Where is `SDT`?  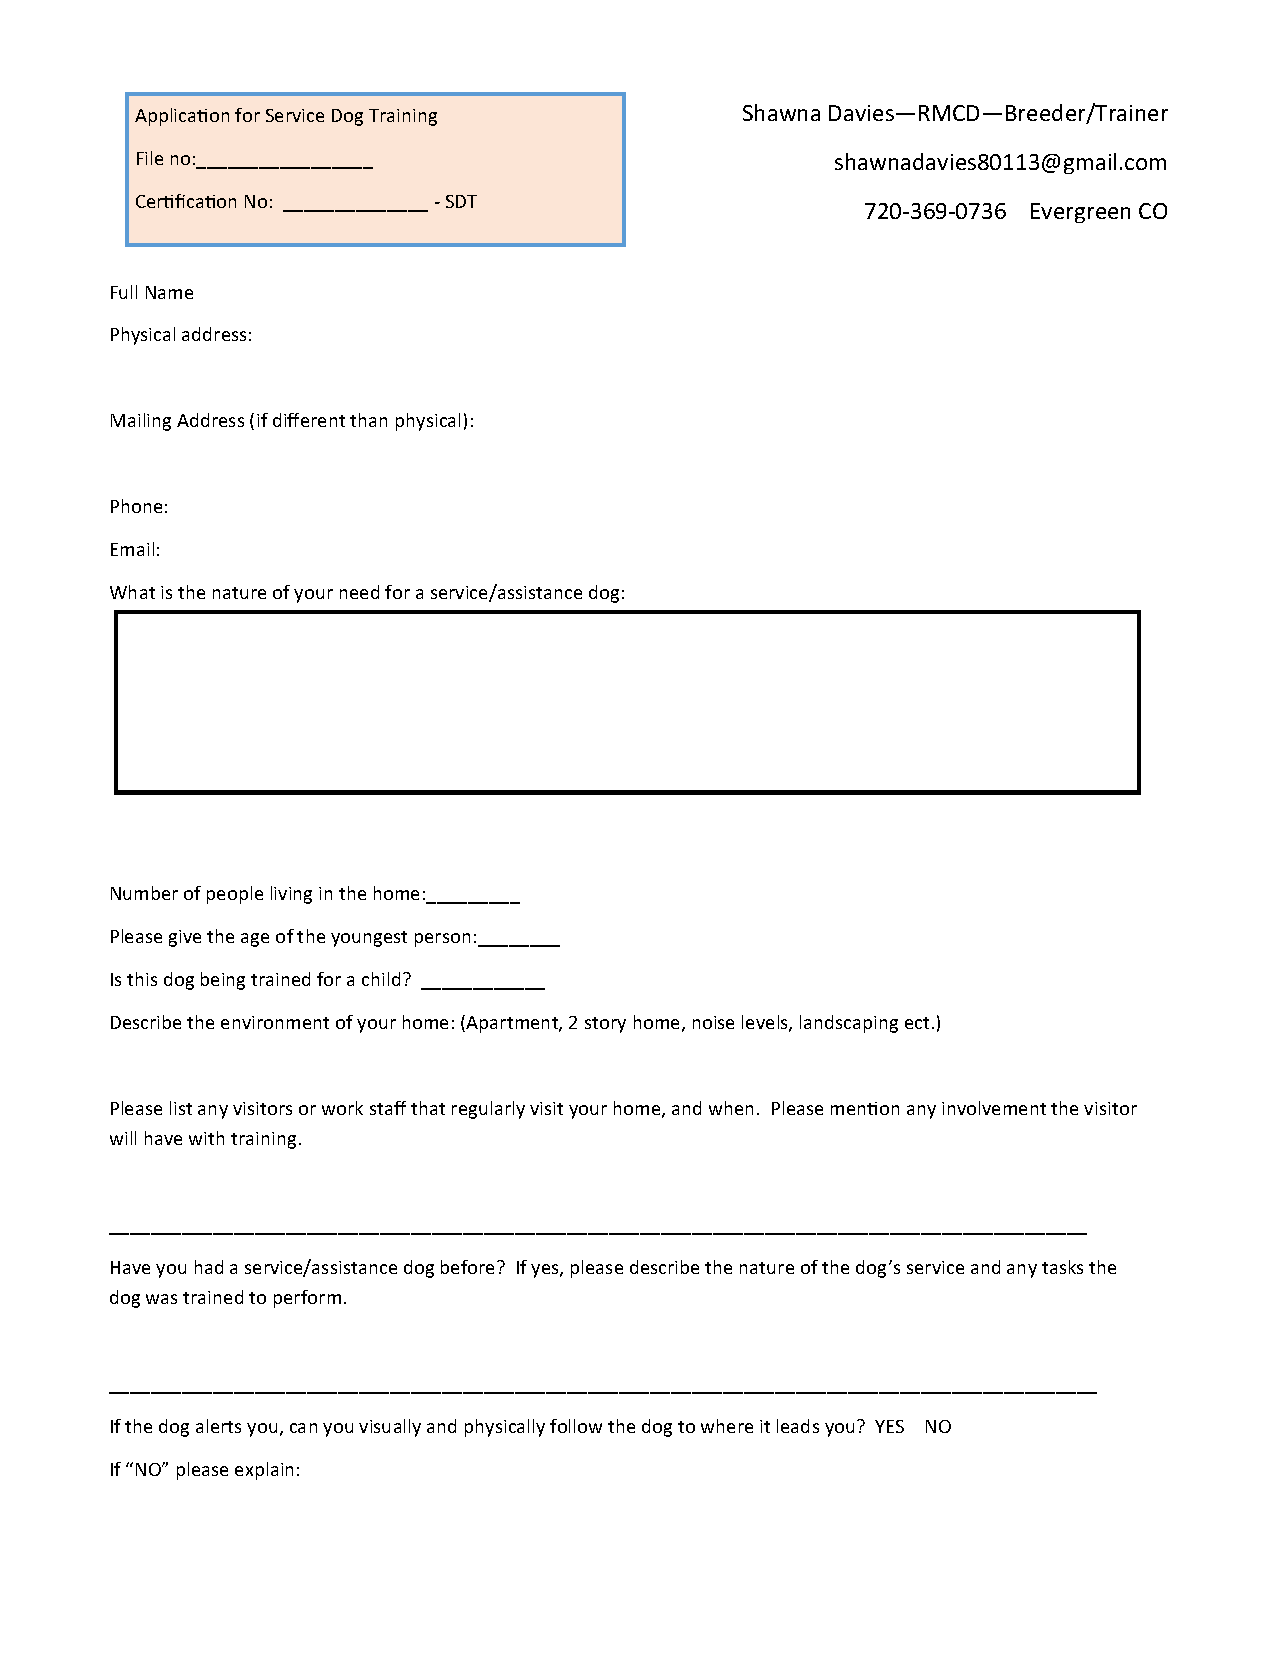
SDT is located at coordinates (461, 201).
